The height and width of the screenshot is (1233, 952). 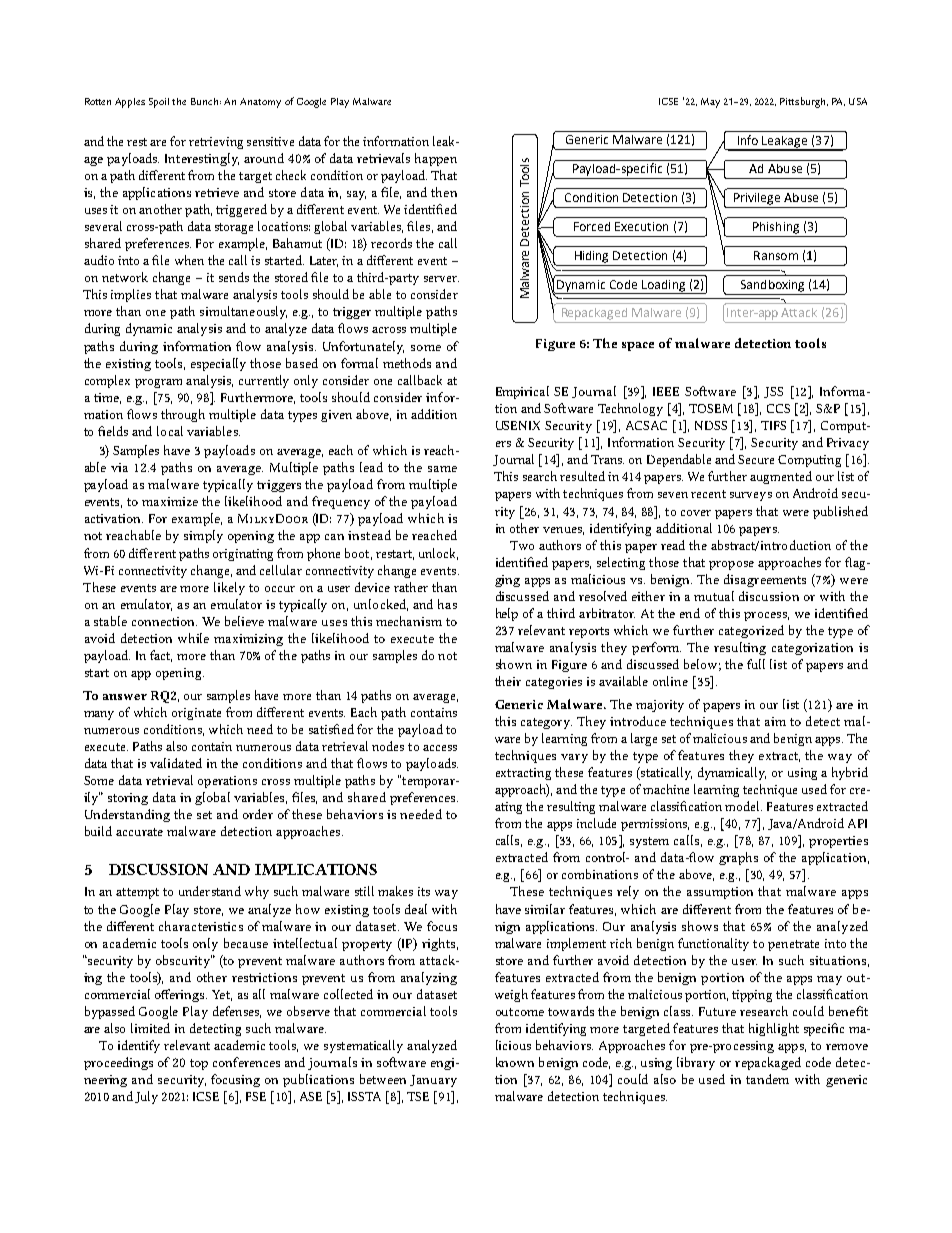 What do you see at coordinates (804, 102) in the screenshot?
I see `Pittsburgh` at bounding box center [804, 102].
